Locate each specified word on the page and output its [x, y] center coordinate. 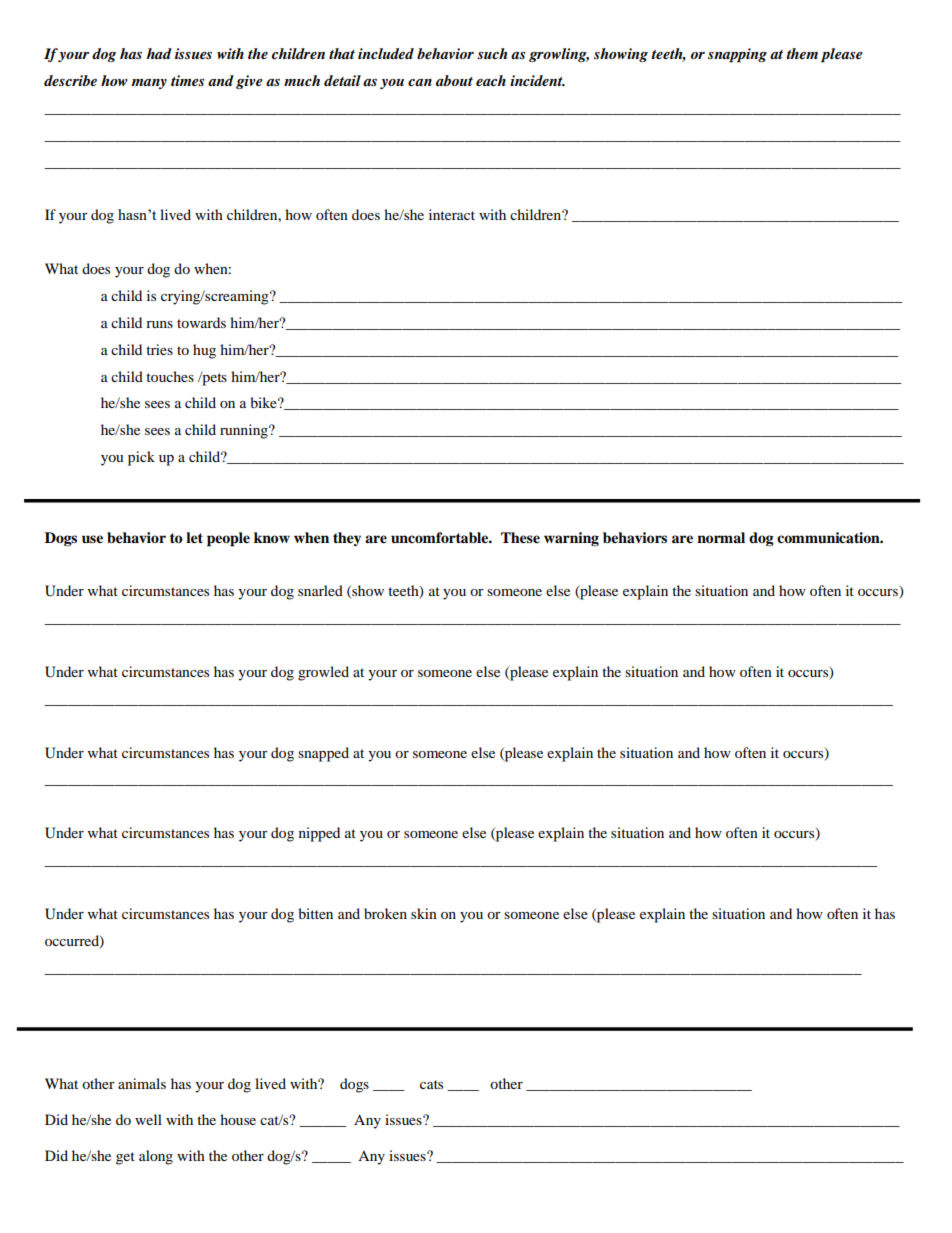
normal [721, 537]
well [148, 1119]
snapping [737, 55]
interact [452, 214]
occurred [73, 941]
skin [424, 913]
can [420, 82]
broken [385, 913]
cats [431, 1084]
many [149, 84]
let [194, 538]
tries [159, 349]
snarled [320, 590]
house [238, 1119]
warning [571, 539]
